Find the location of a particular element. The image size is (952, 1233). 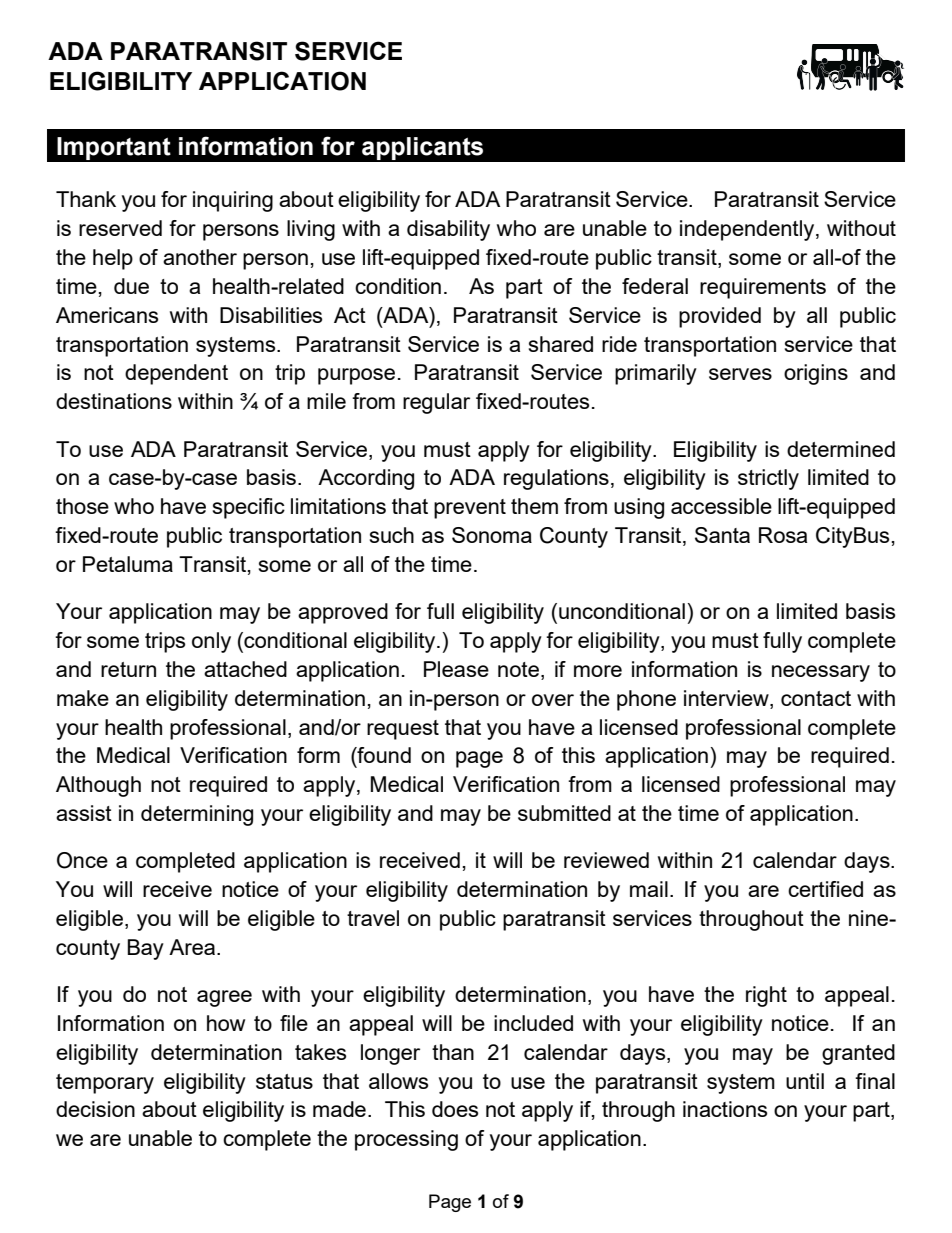

another is located at coordinates (200, 257).
